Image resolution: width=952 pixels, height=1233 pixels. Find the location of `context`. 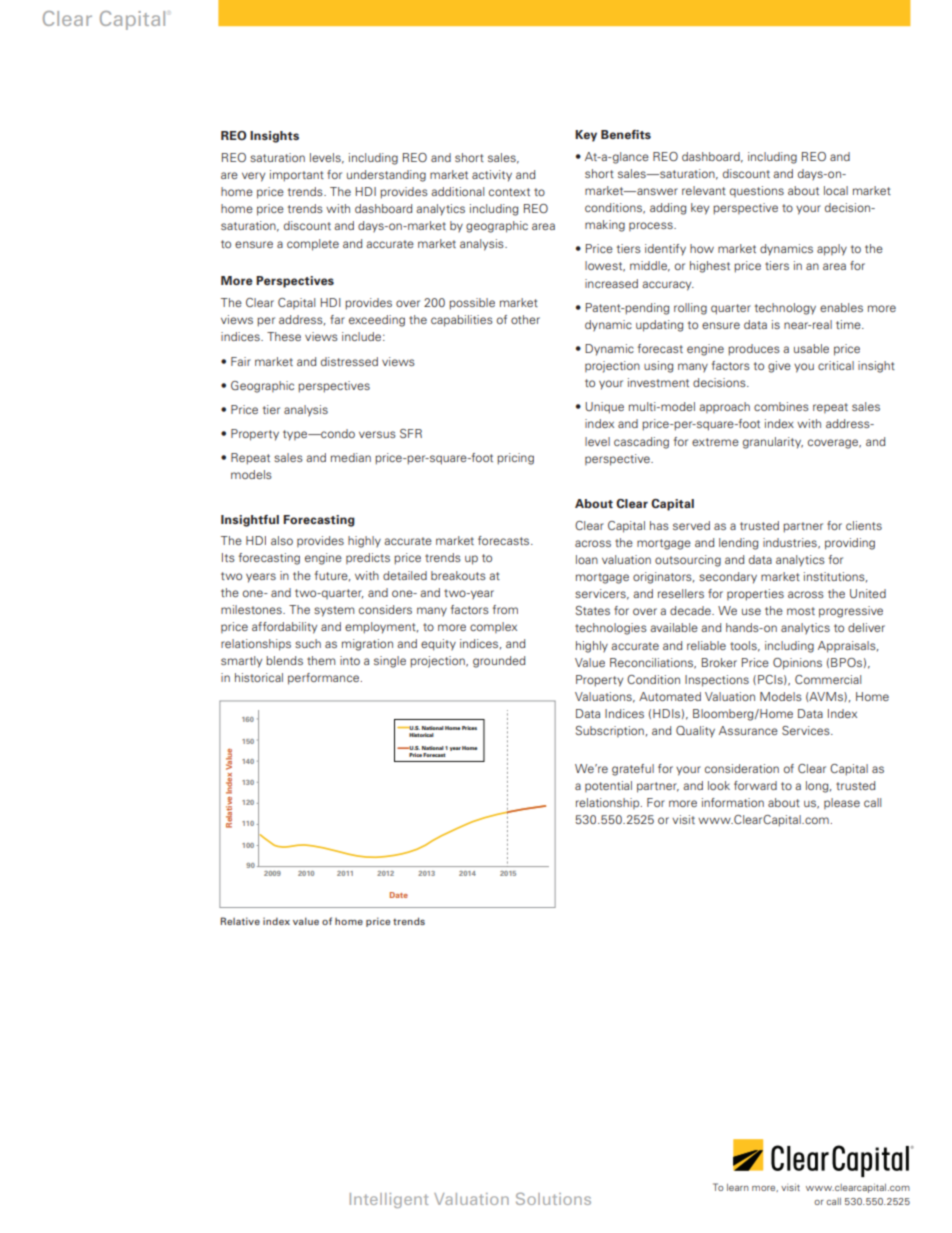

context is located at coordinates (509, 192).
